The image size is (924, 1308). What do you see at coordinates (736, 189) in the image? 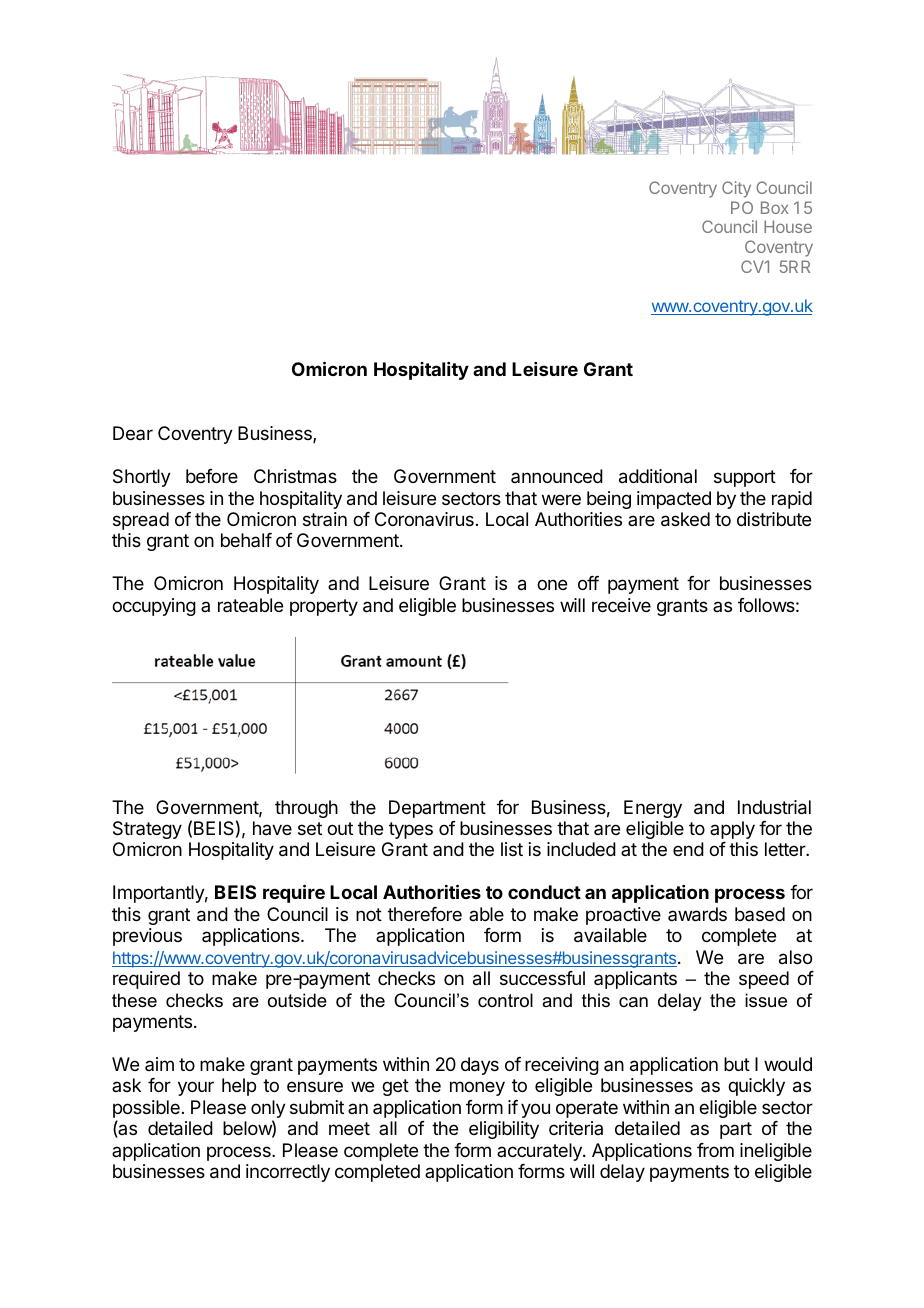
I see `City` at bounding box center [736, 189].
